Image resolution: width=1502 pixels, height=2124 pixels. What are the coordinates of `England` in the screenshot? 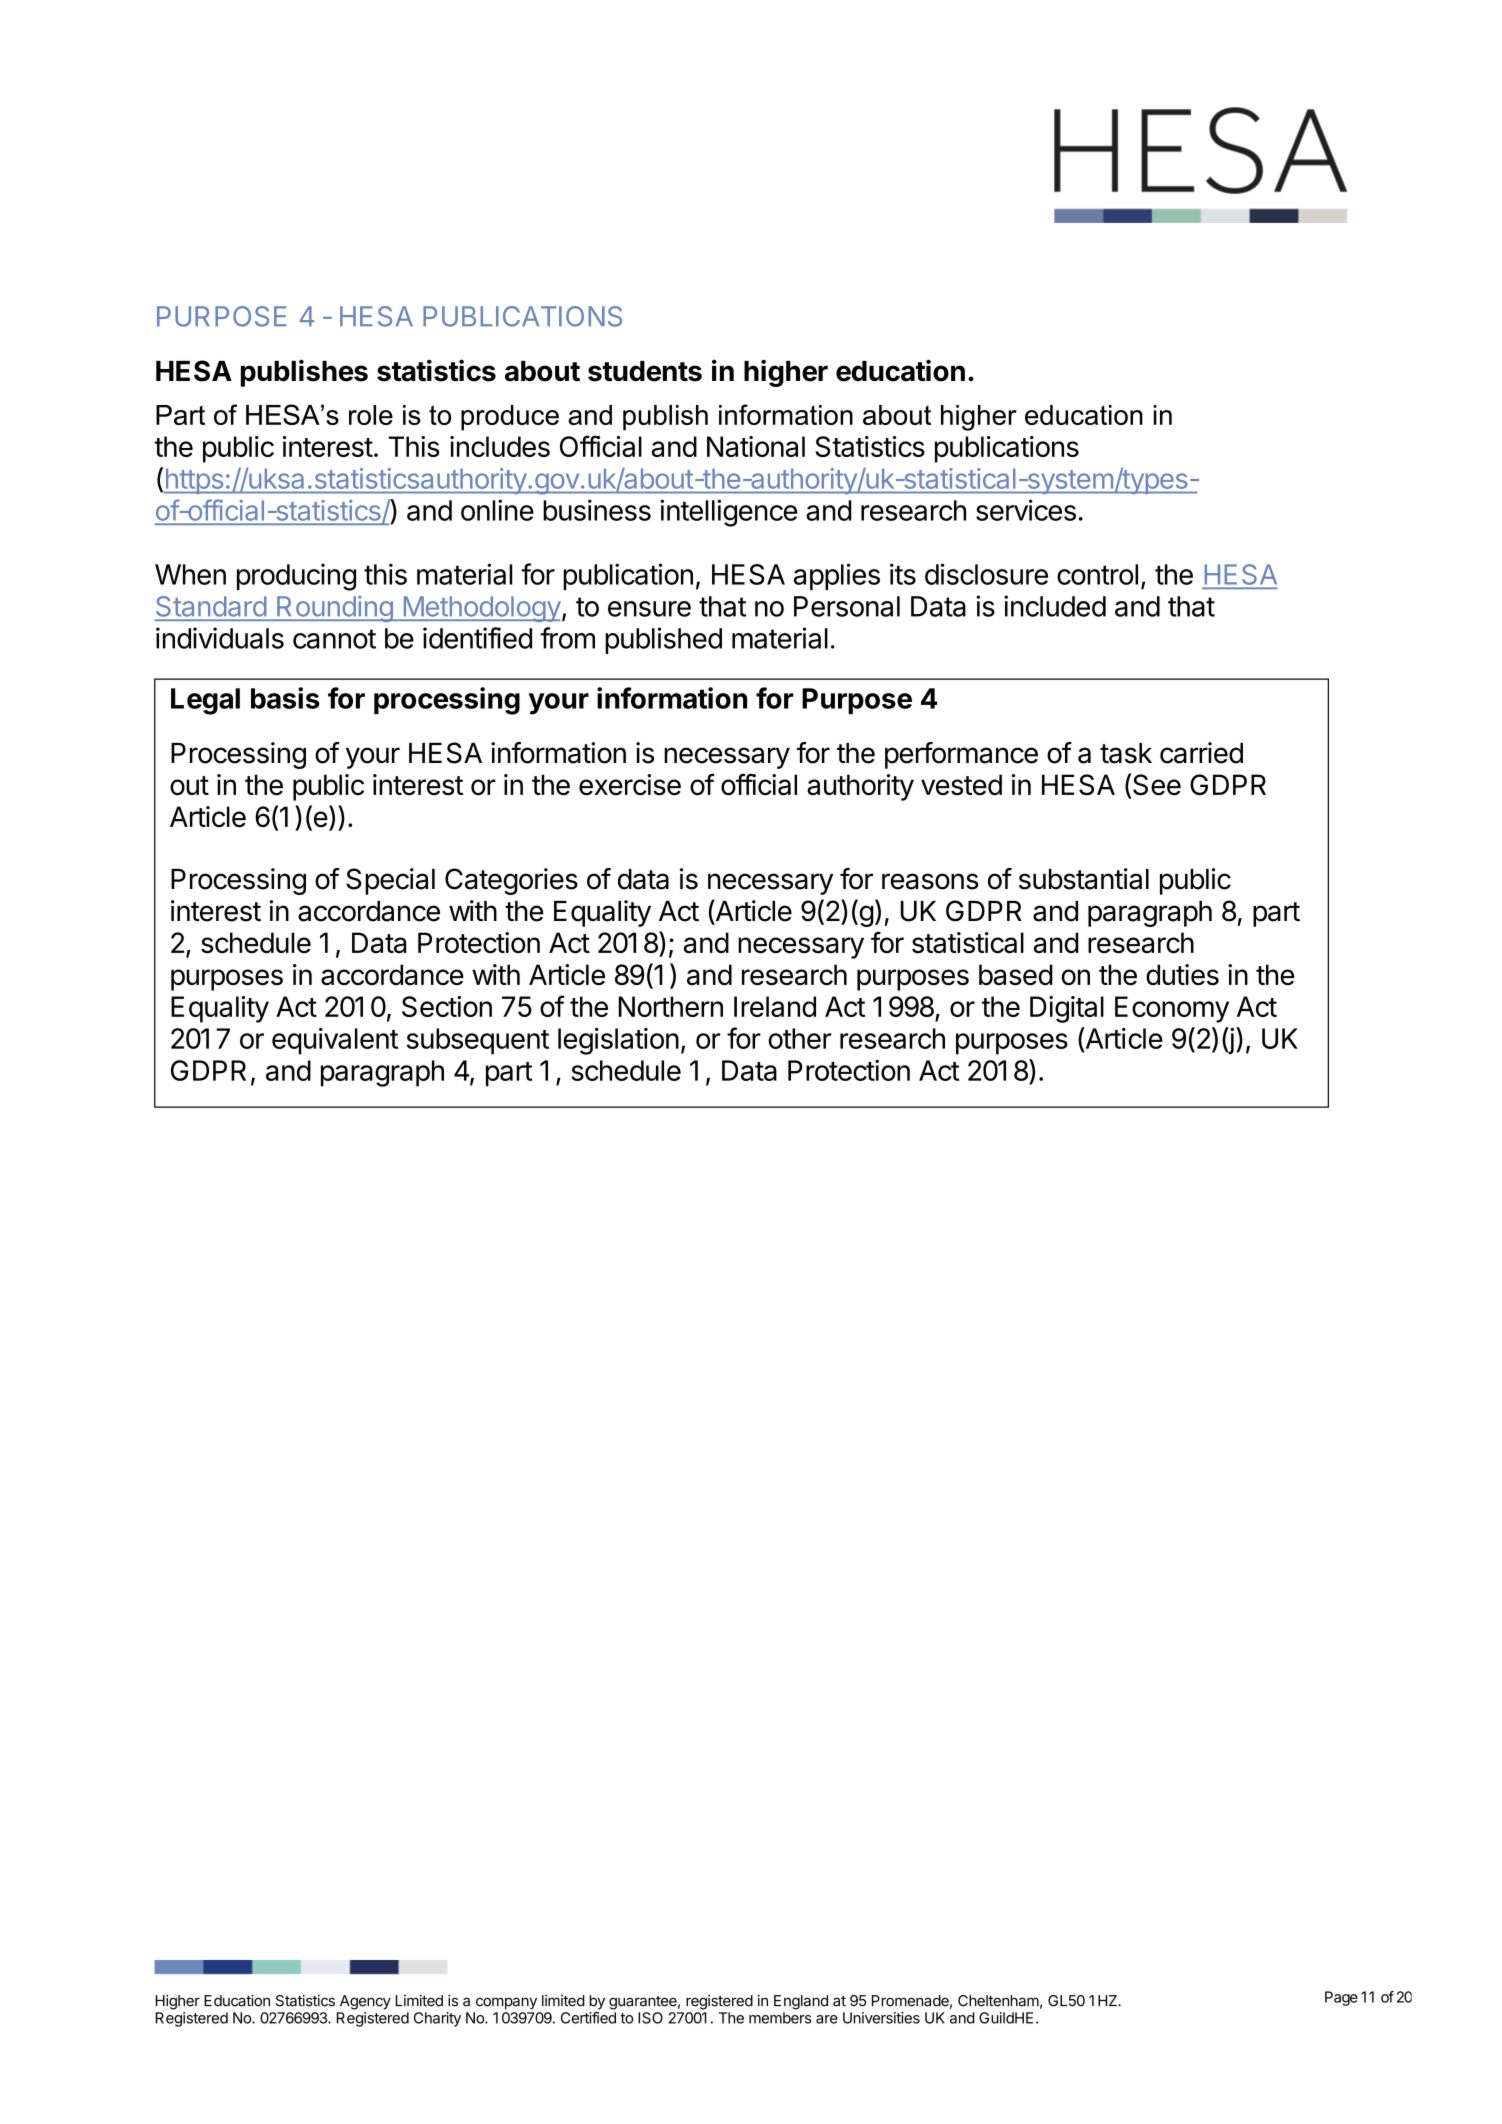 It's located at (801, 2002).
